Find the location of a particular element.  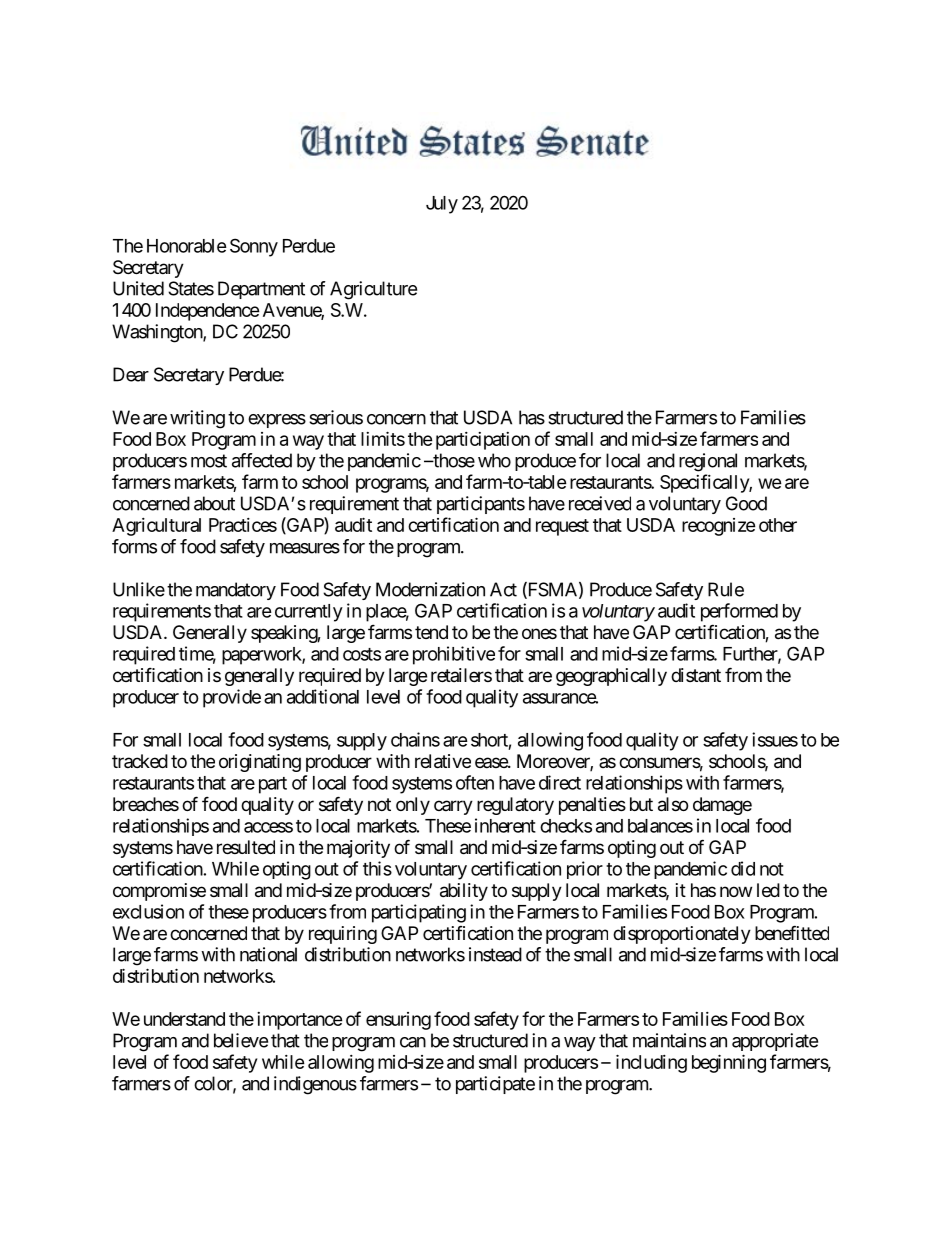

prohibitive is located at coordinates (454, 655).
